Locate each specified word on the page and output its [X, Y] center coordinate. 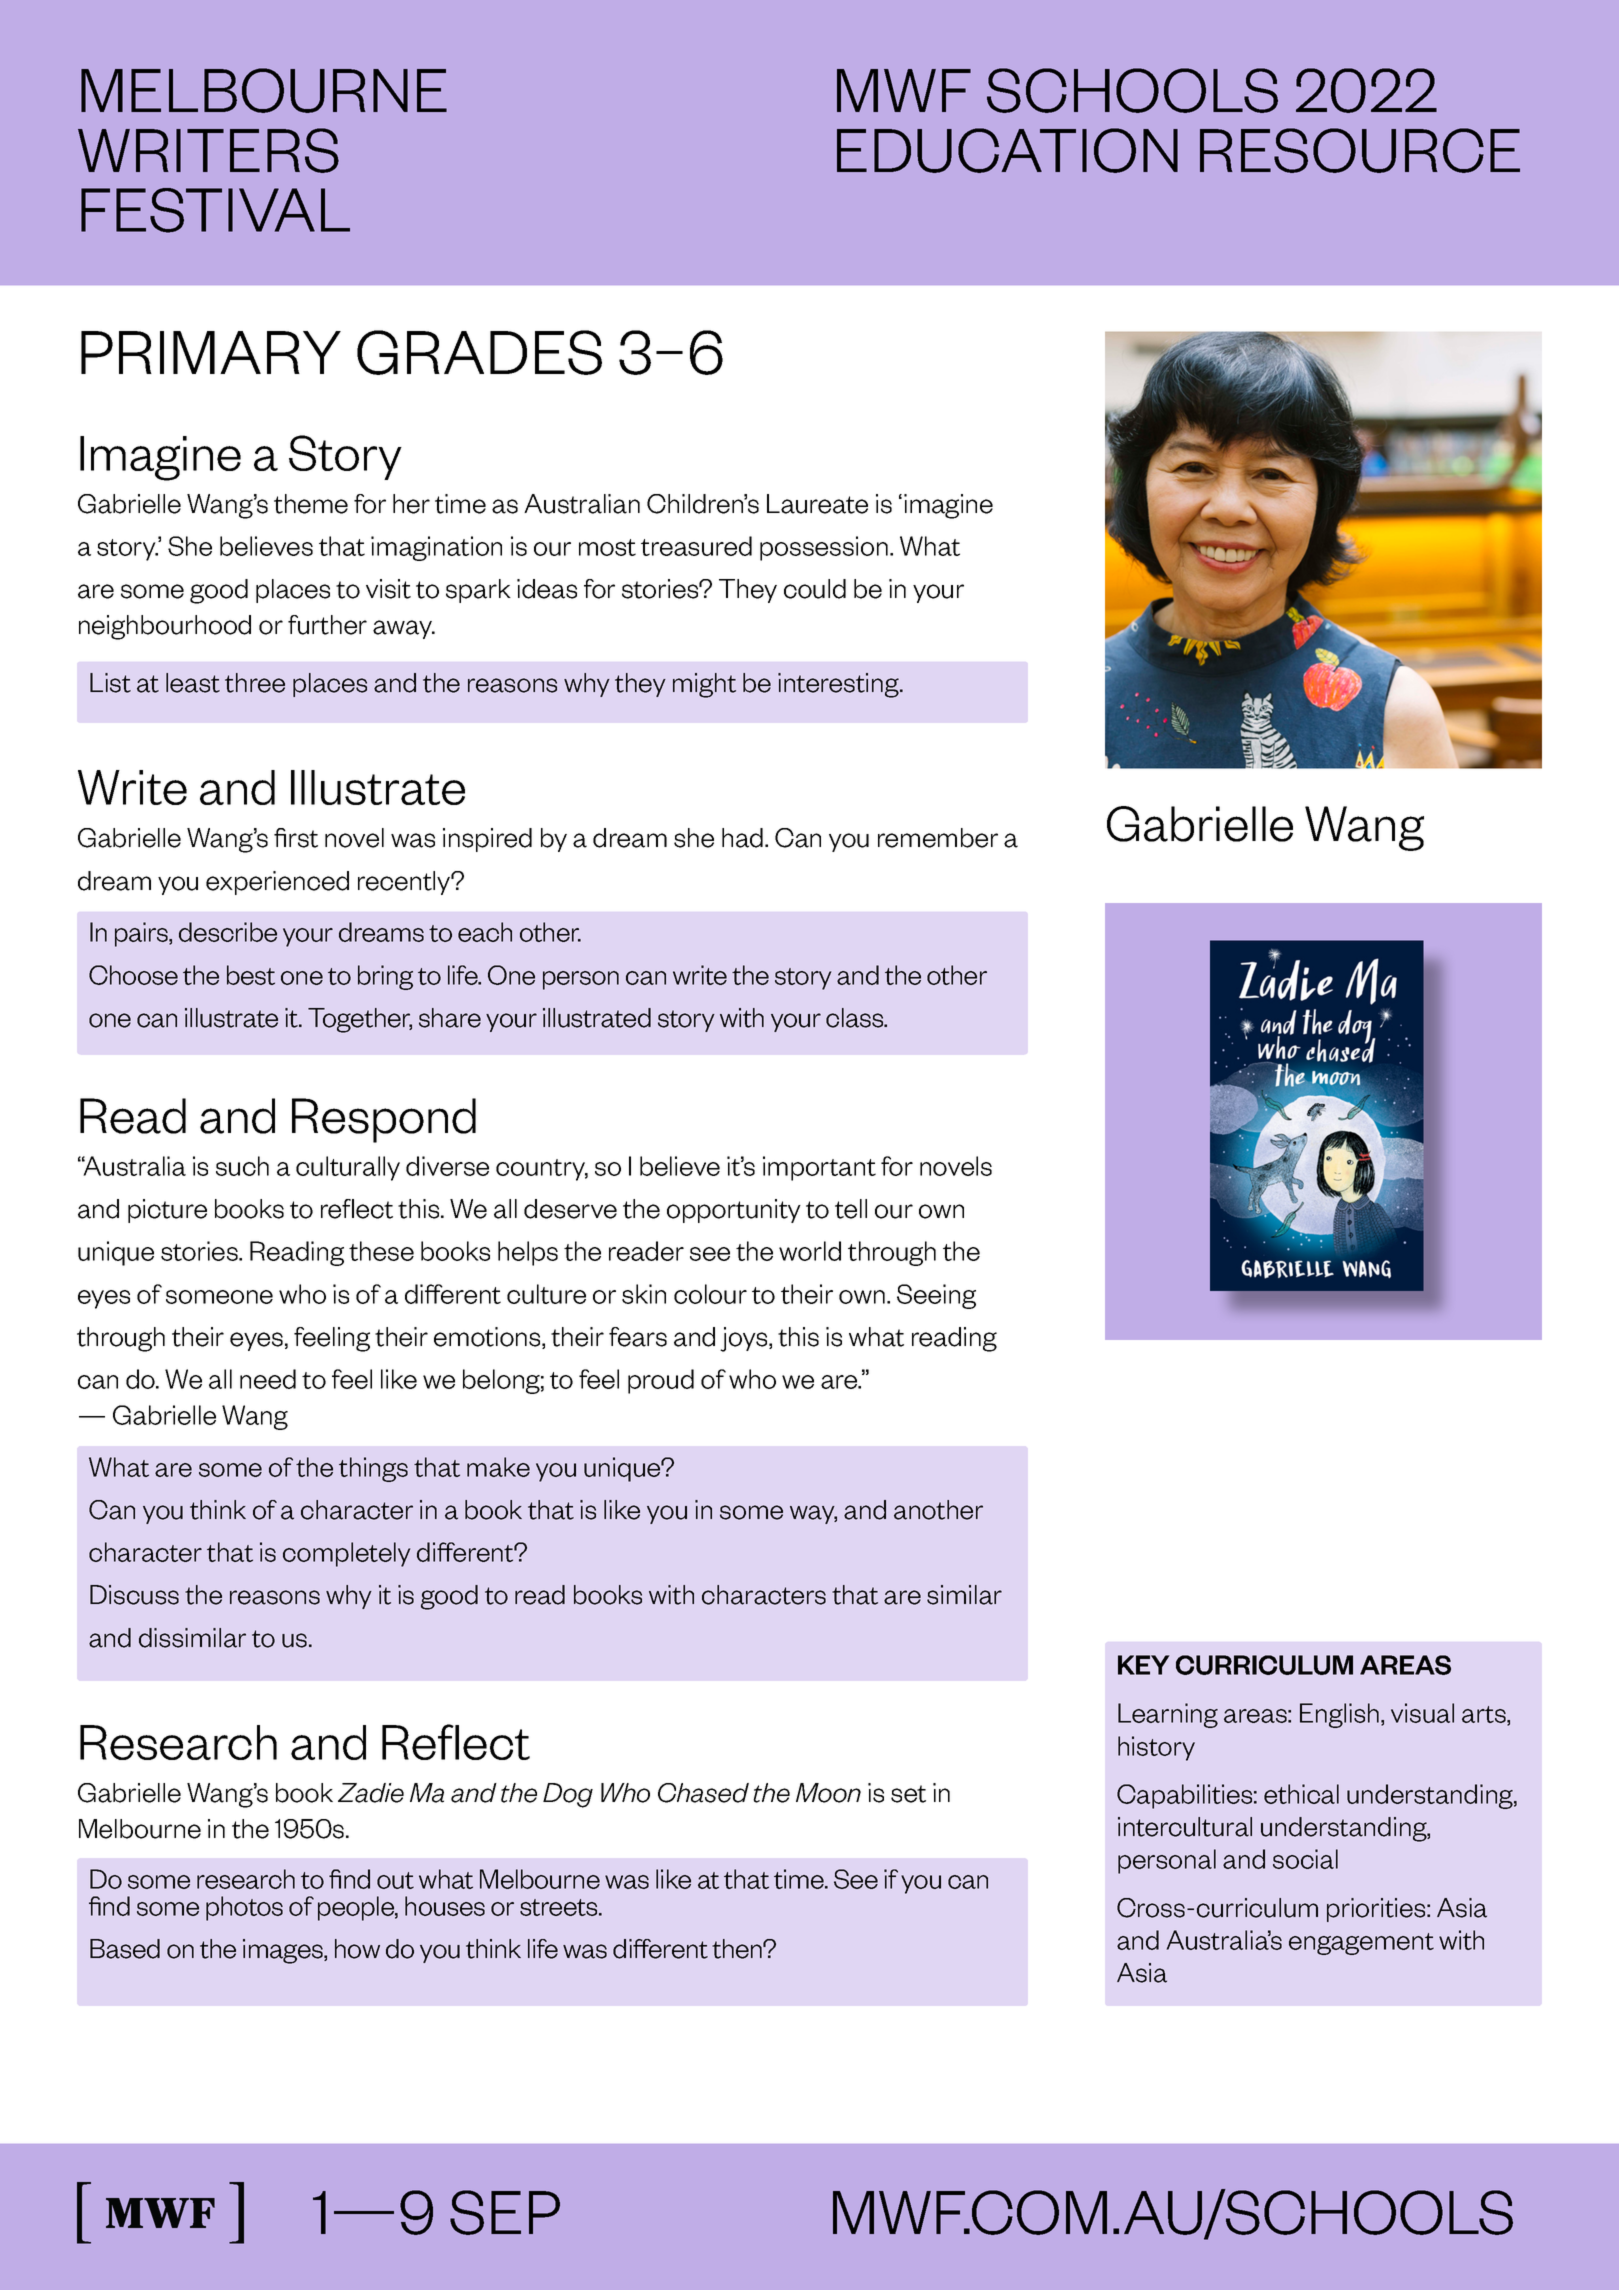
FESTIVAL [215, 210]
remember [938, 838]
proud [661, 1381]
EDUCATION [1007, 150]
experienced [277, 883]
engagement [1361, 1944]
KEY [1144, 1665]
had [742, 838]
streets [560, 1907]
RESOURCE [1360, 150]
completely [347, 1554]
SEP [505, 2212]
